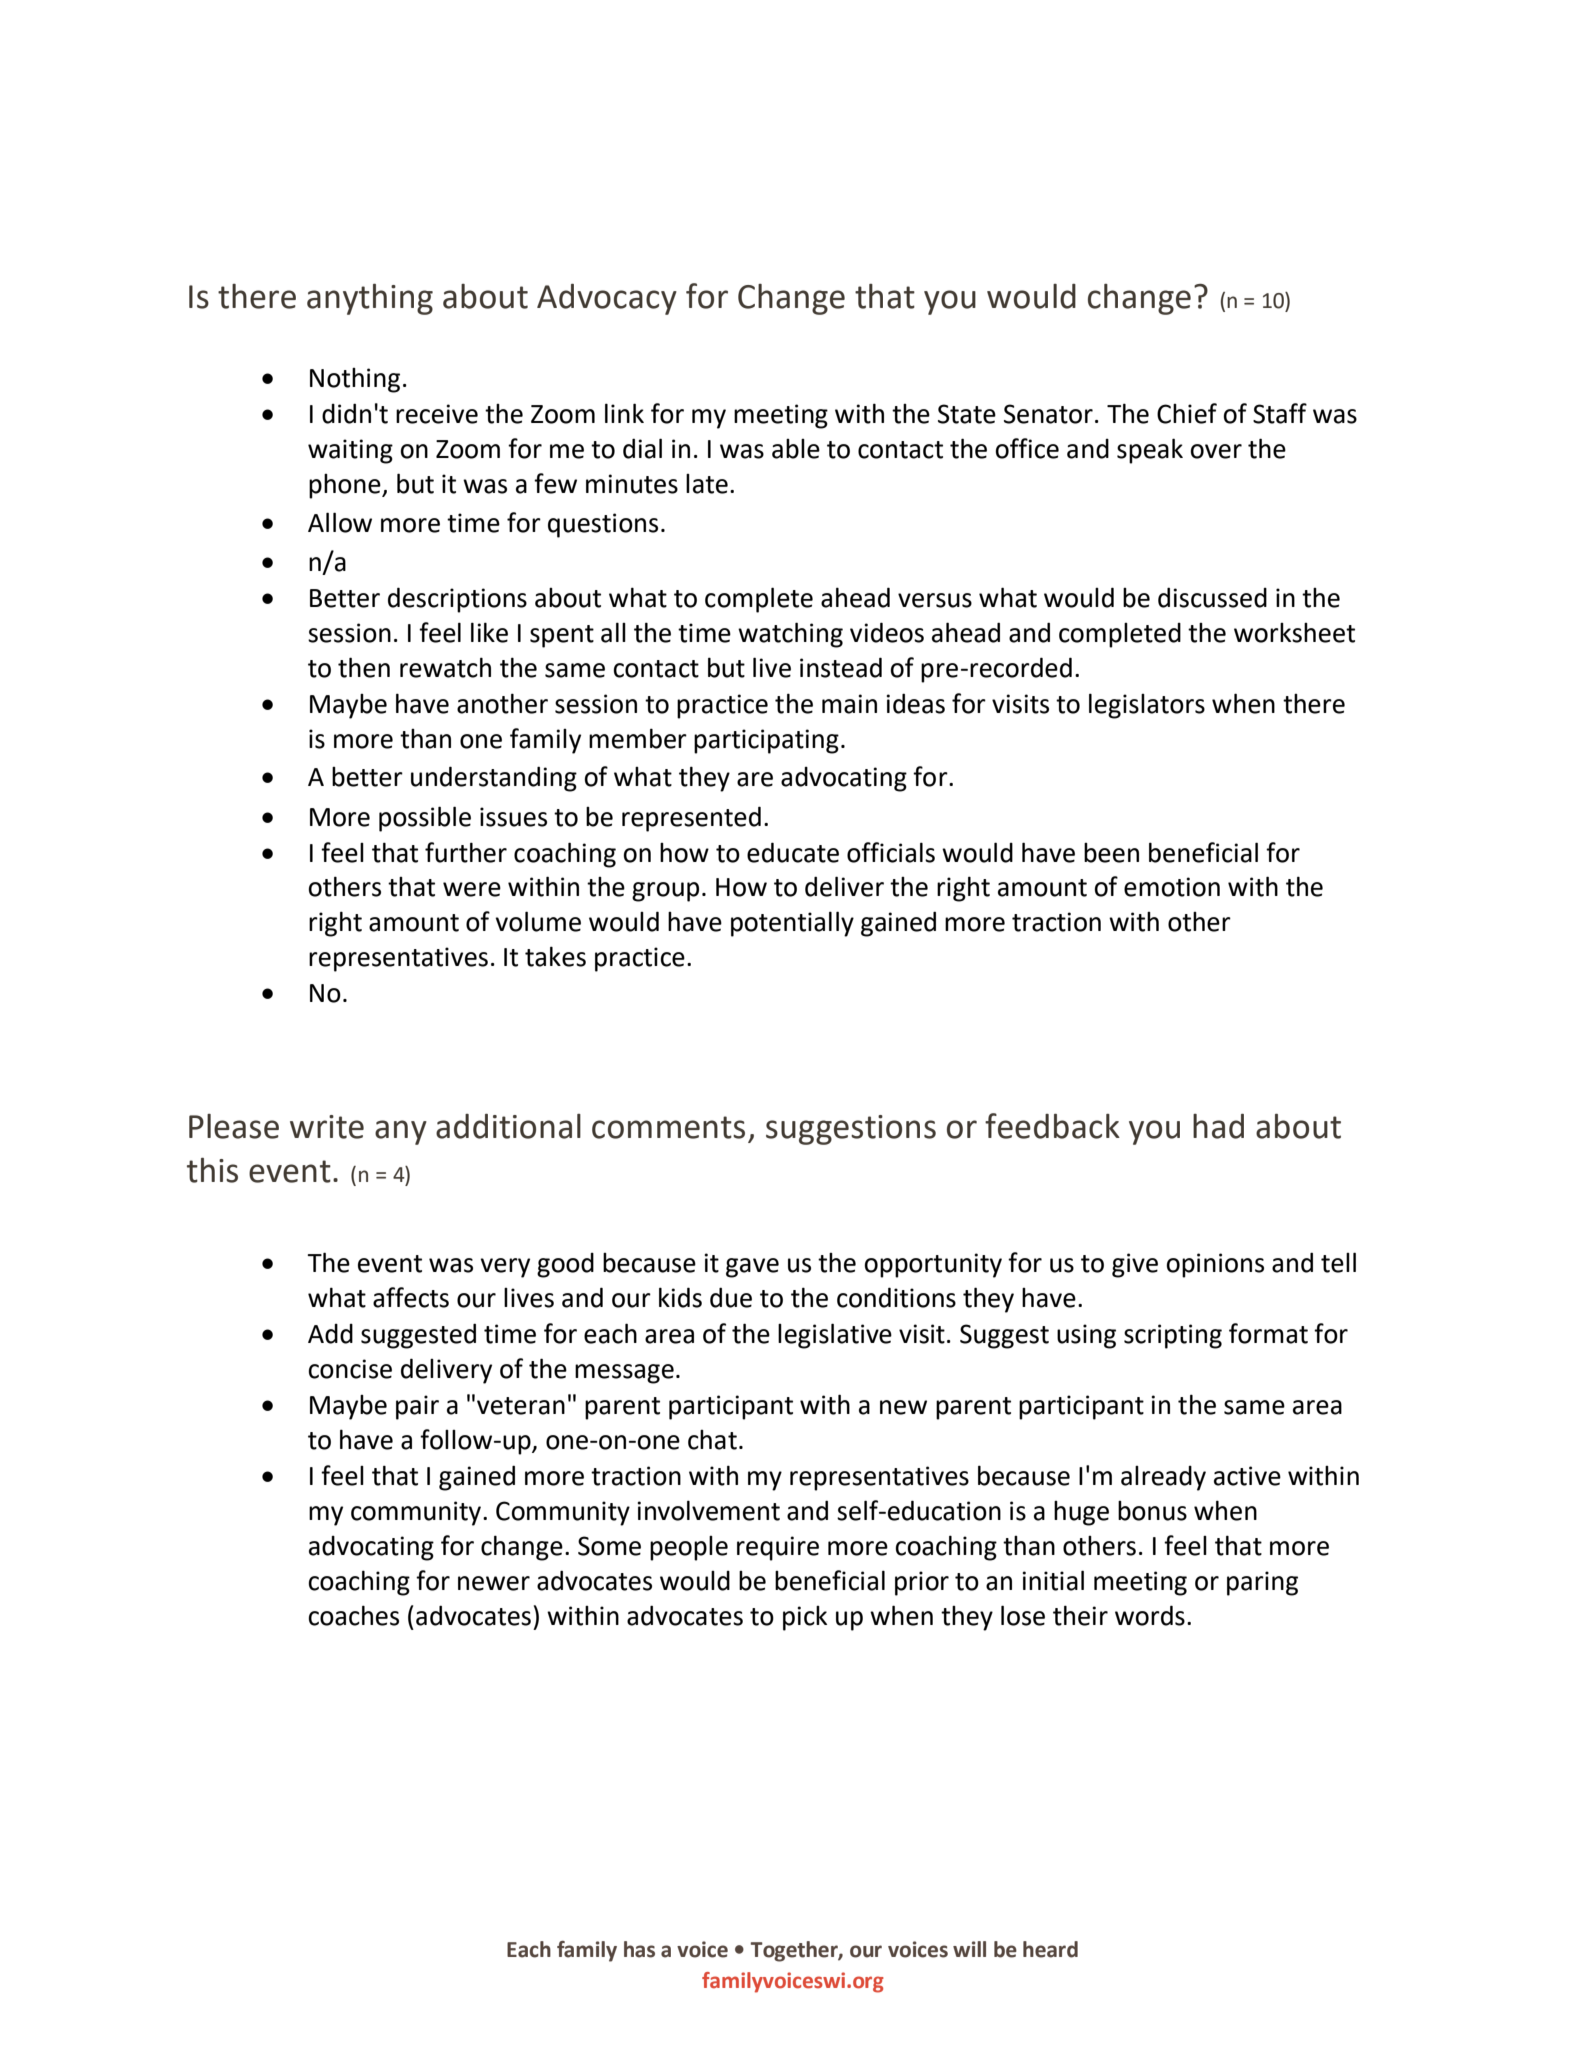 The width and height of the screenshot is (1585, 2051). I want to click on had, so click(1218, 1126).
